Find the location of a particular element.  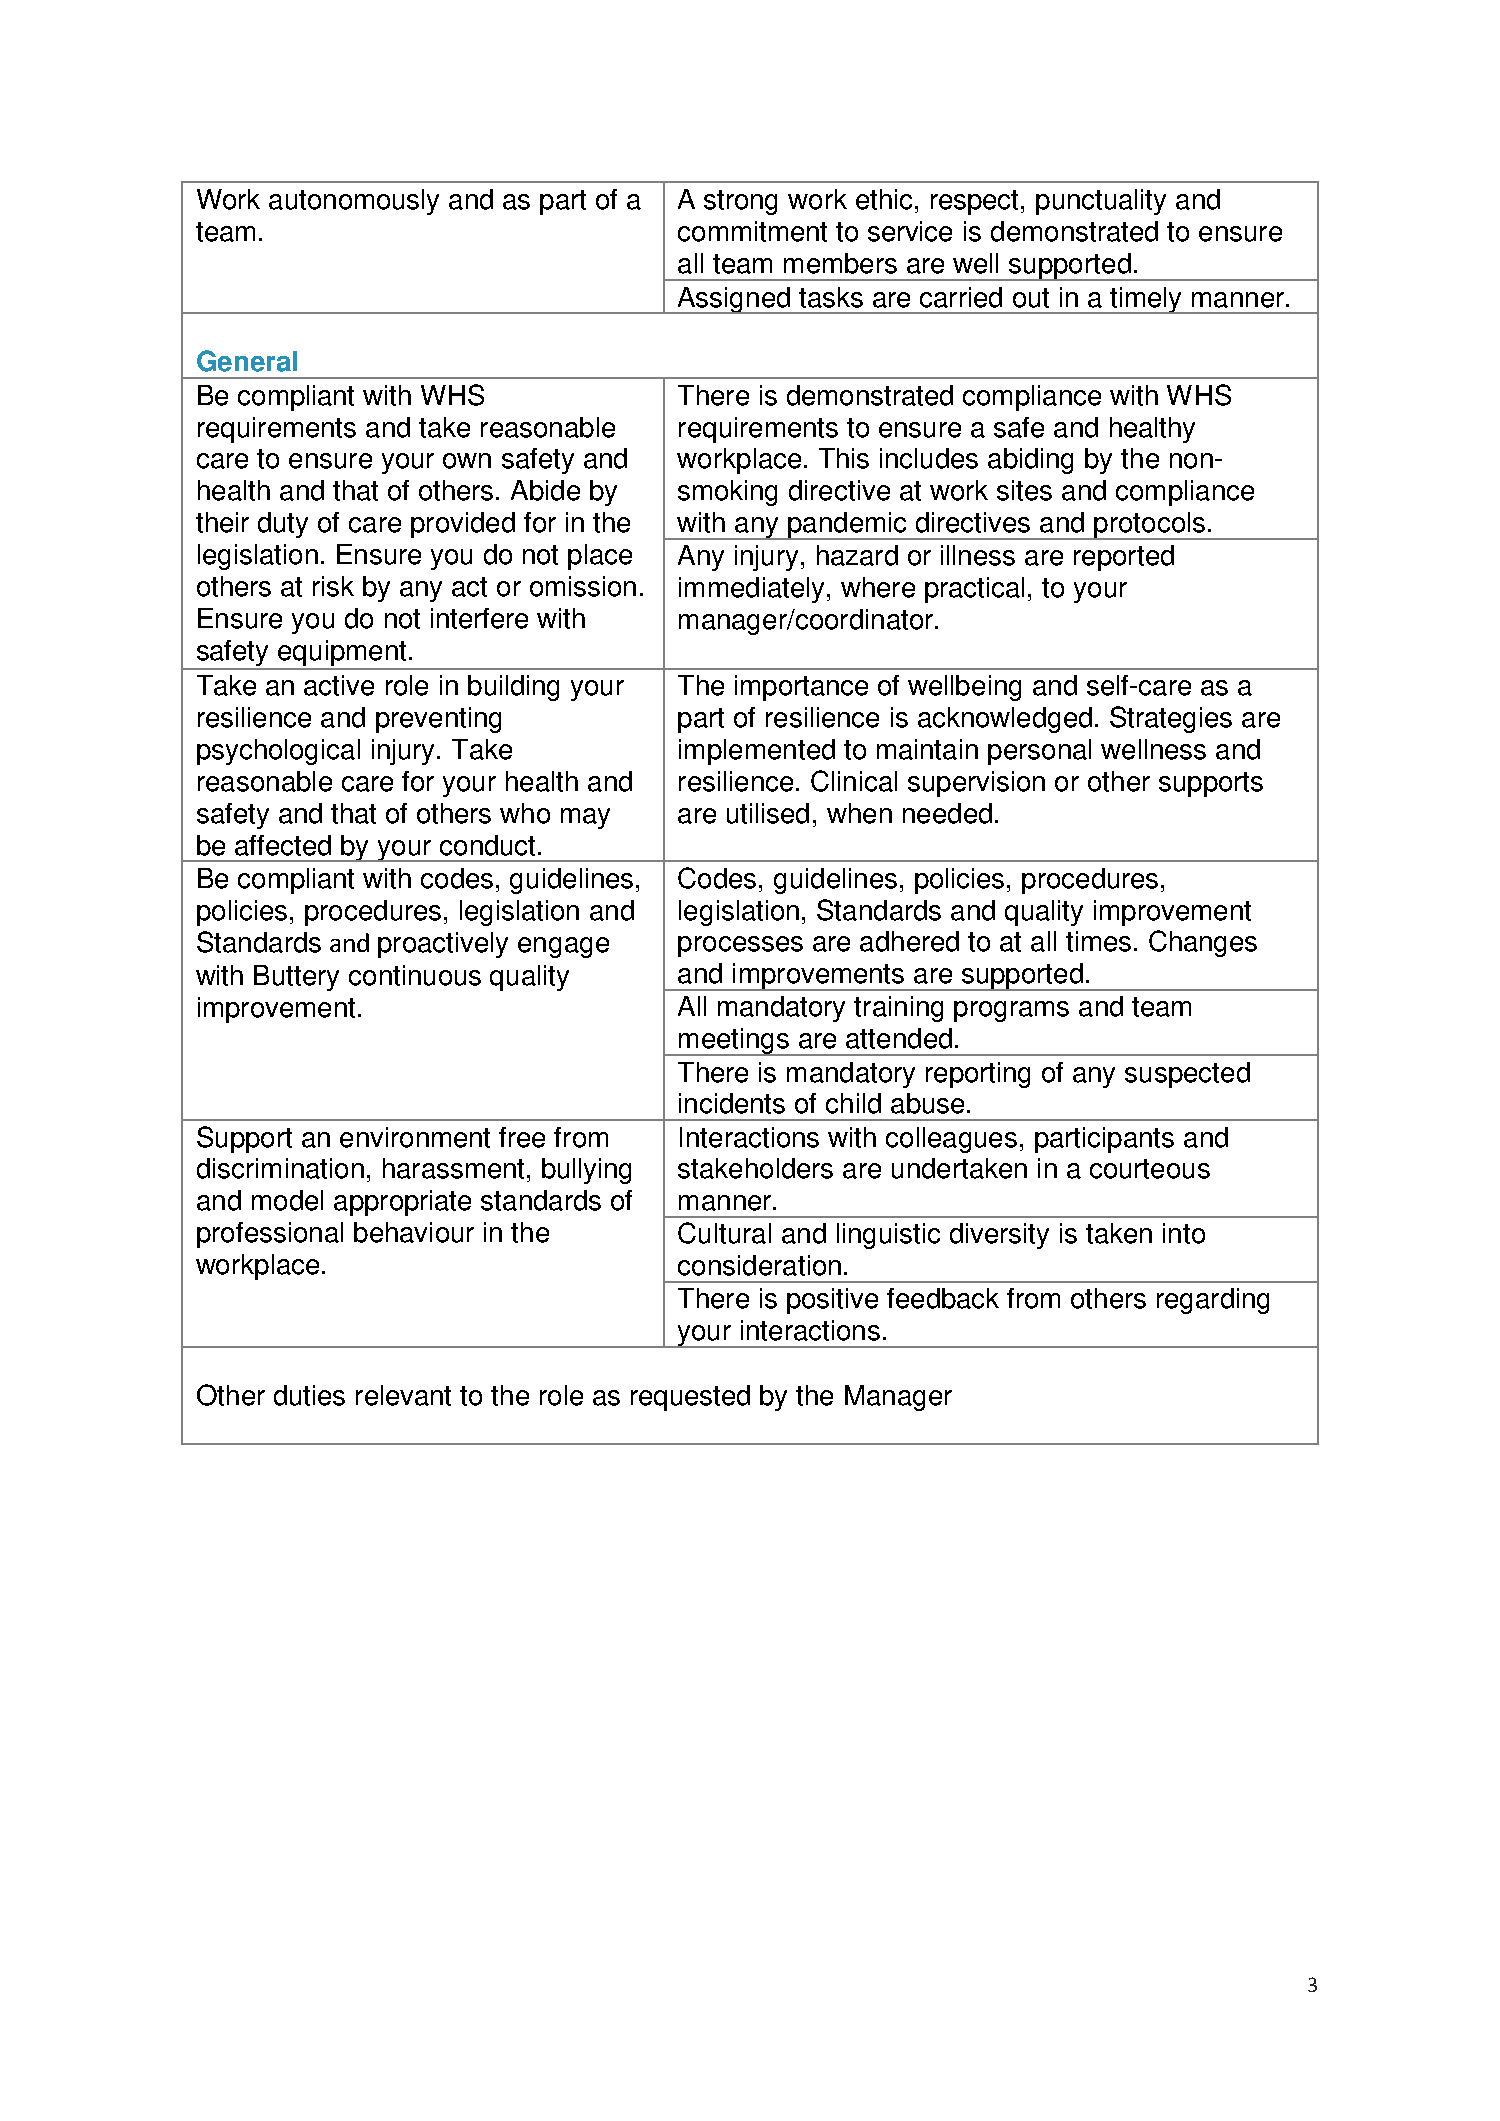

duties is located at coordinates (309, 1395).
